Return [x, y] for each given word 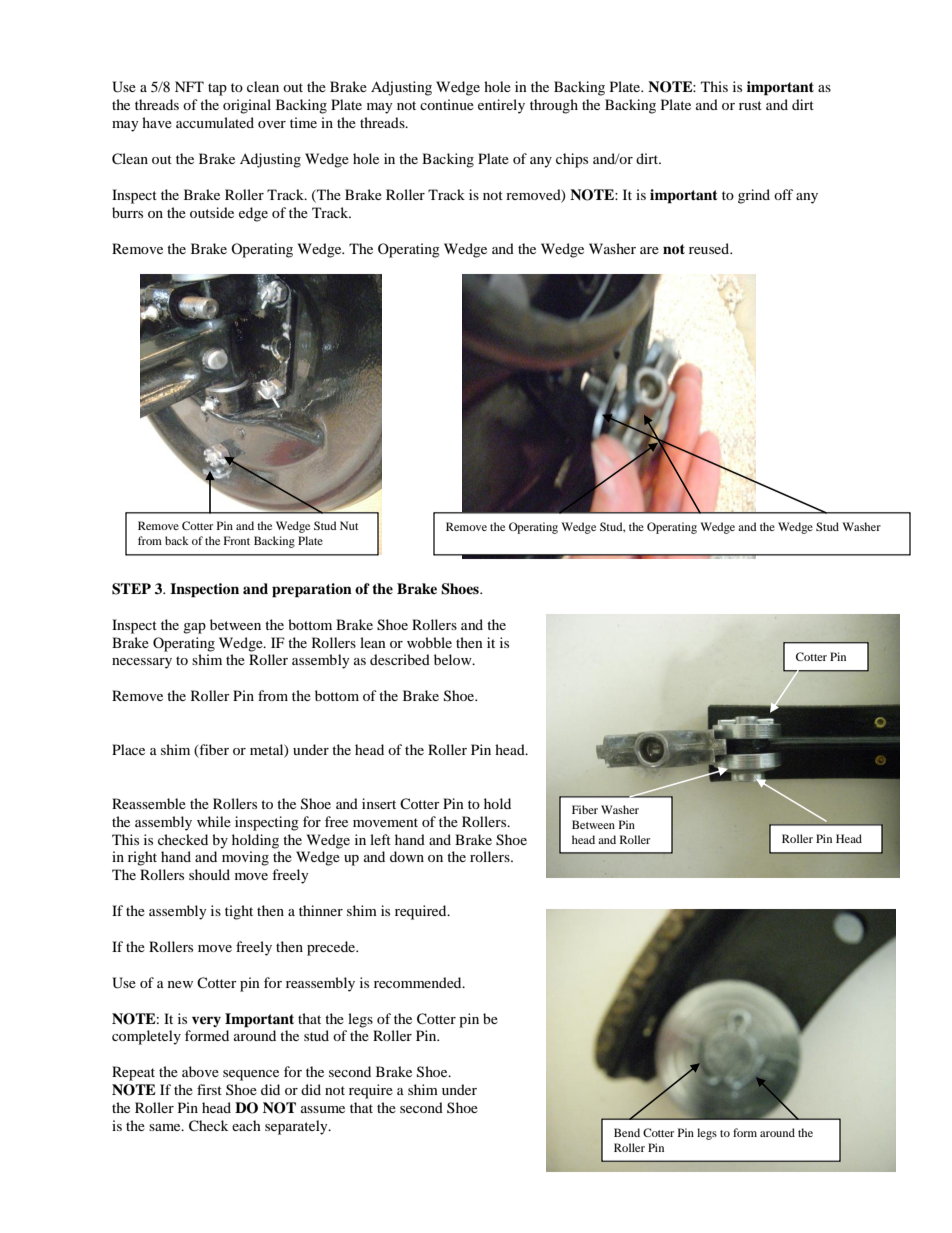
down [407, 856]
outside [212, 212]
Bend [627, 1132]
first [209, 1089]
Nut [349, 525]
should [209, 874]
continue [447, 104]
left [380, 839]
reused [710, 248]
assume [323, 1109]
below [454, 659]
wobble [429, 642]
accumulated [215, 122]
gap [194, 628]
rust [750, 105]
